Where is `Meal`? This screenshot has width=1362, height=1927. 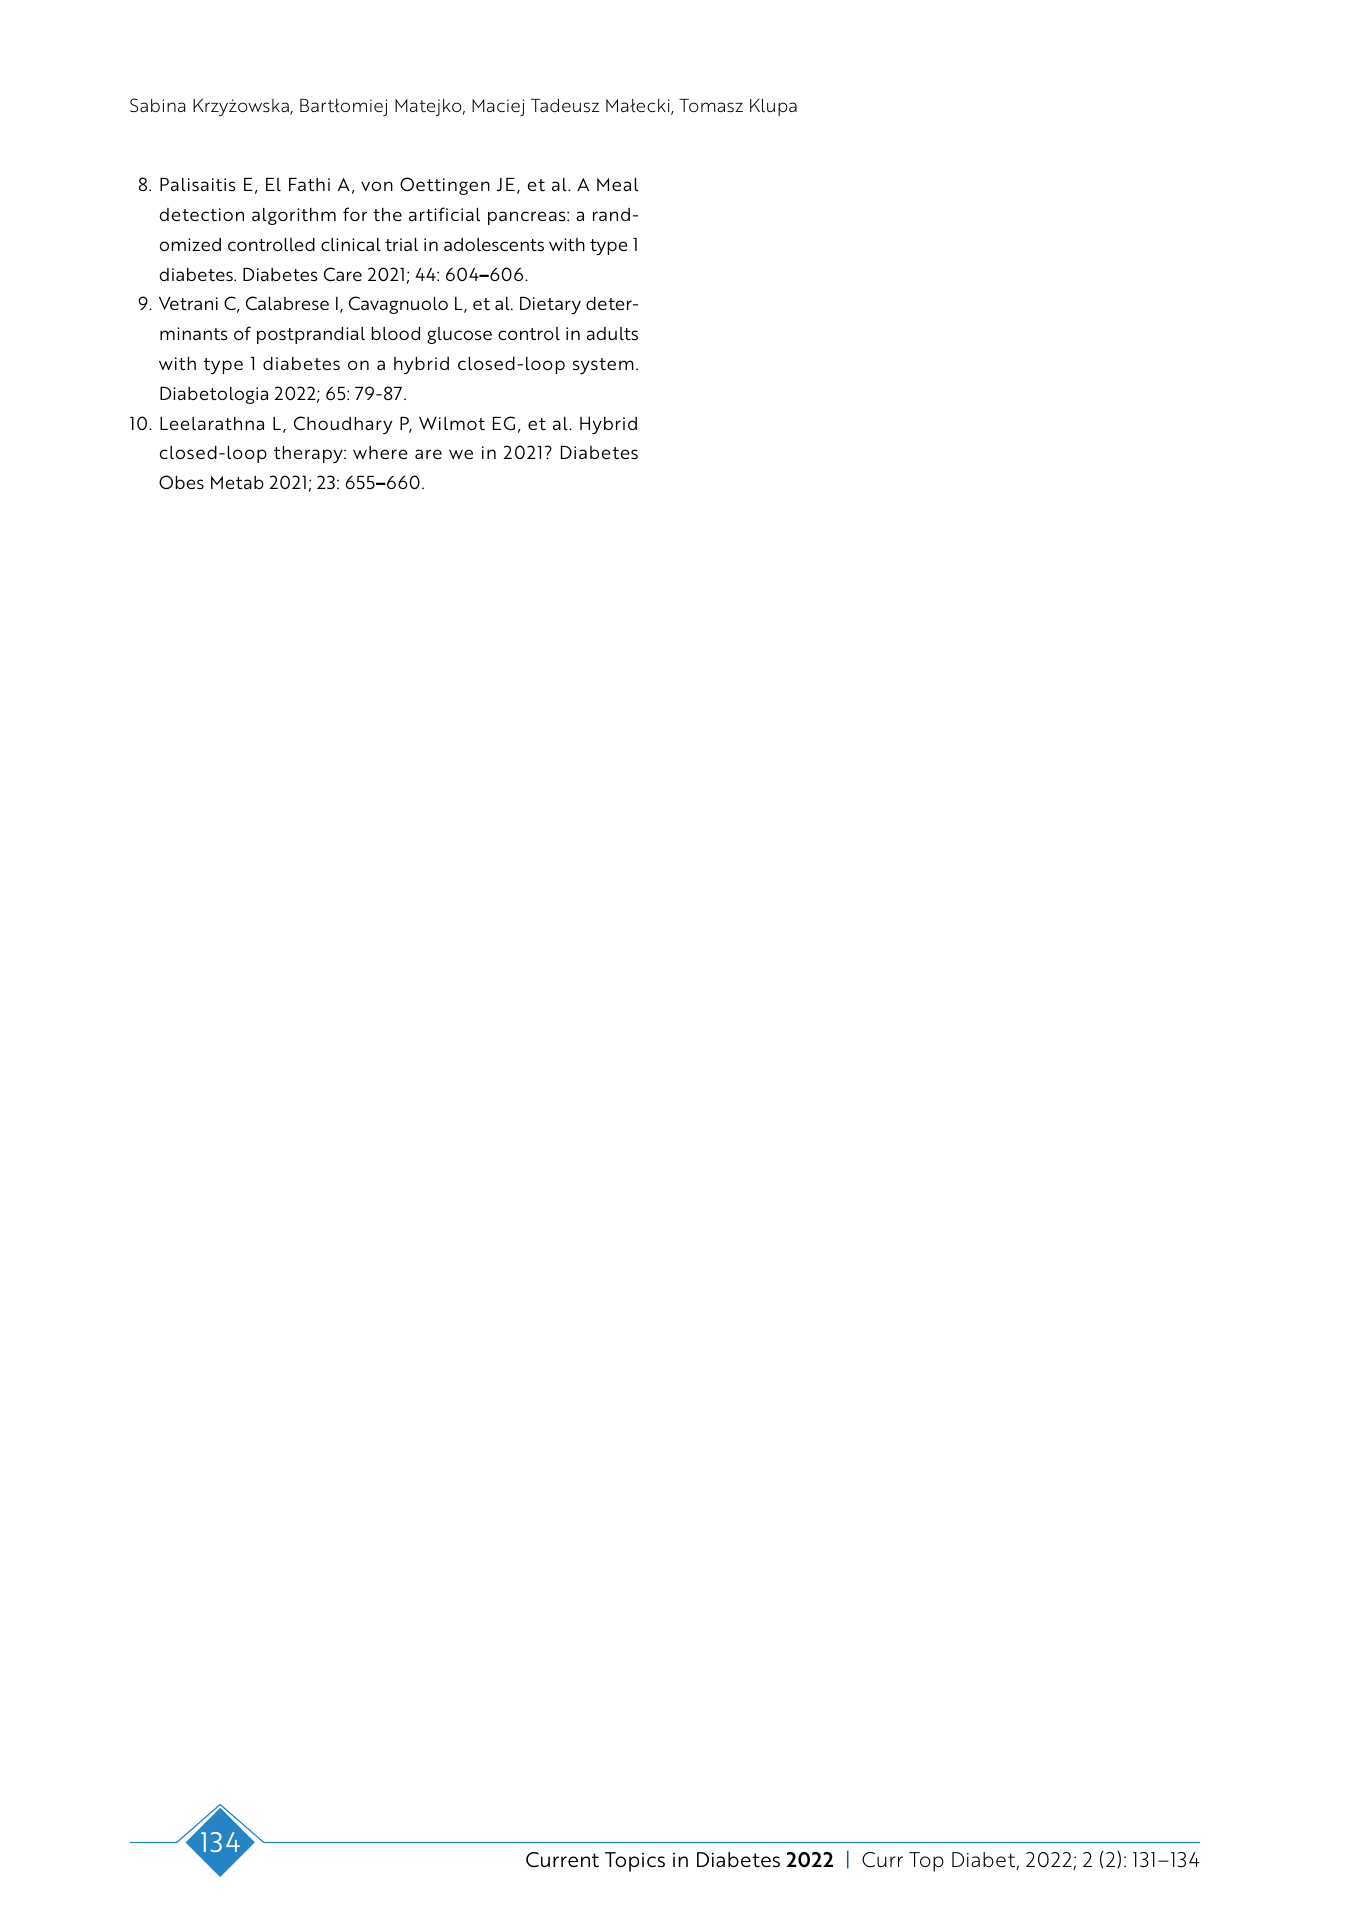 Meal is located at coordinates (617, 184).
